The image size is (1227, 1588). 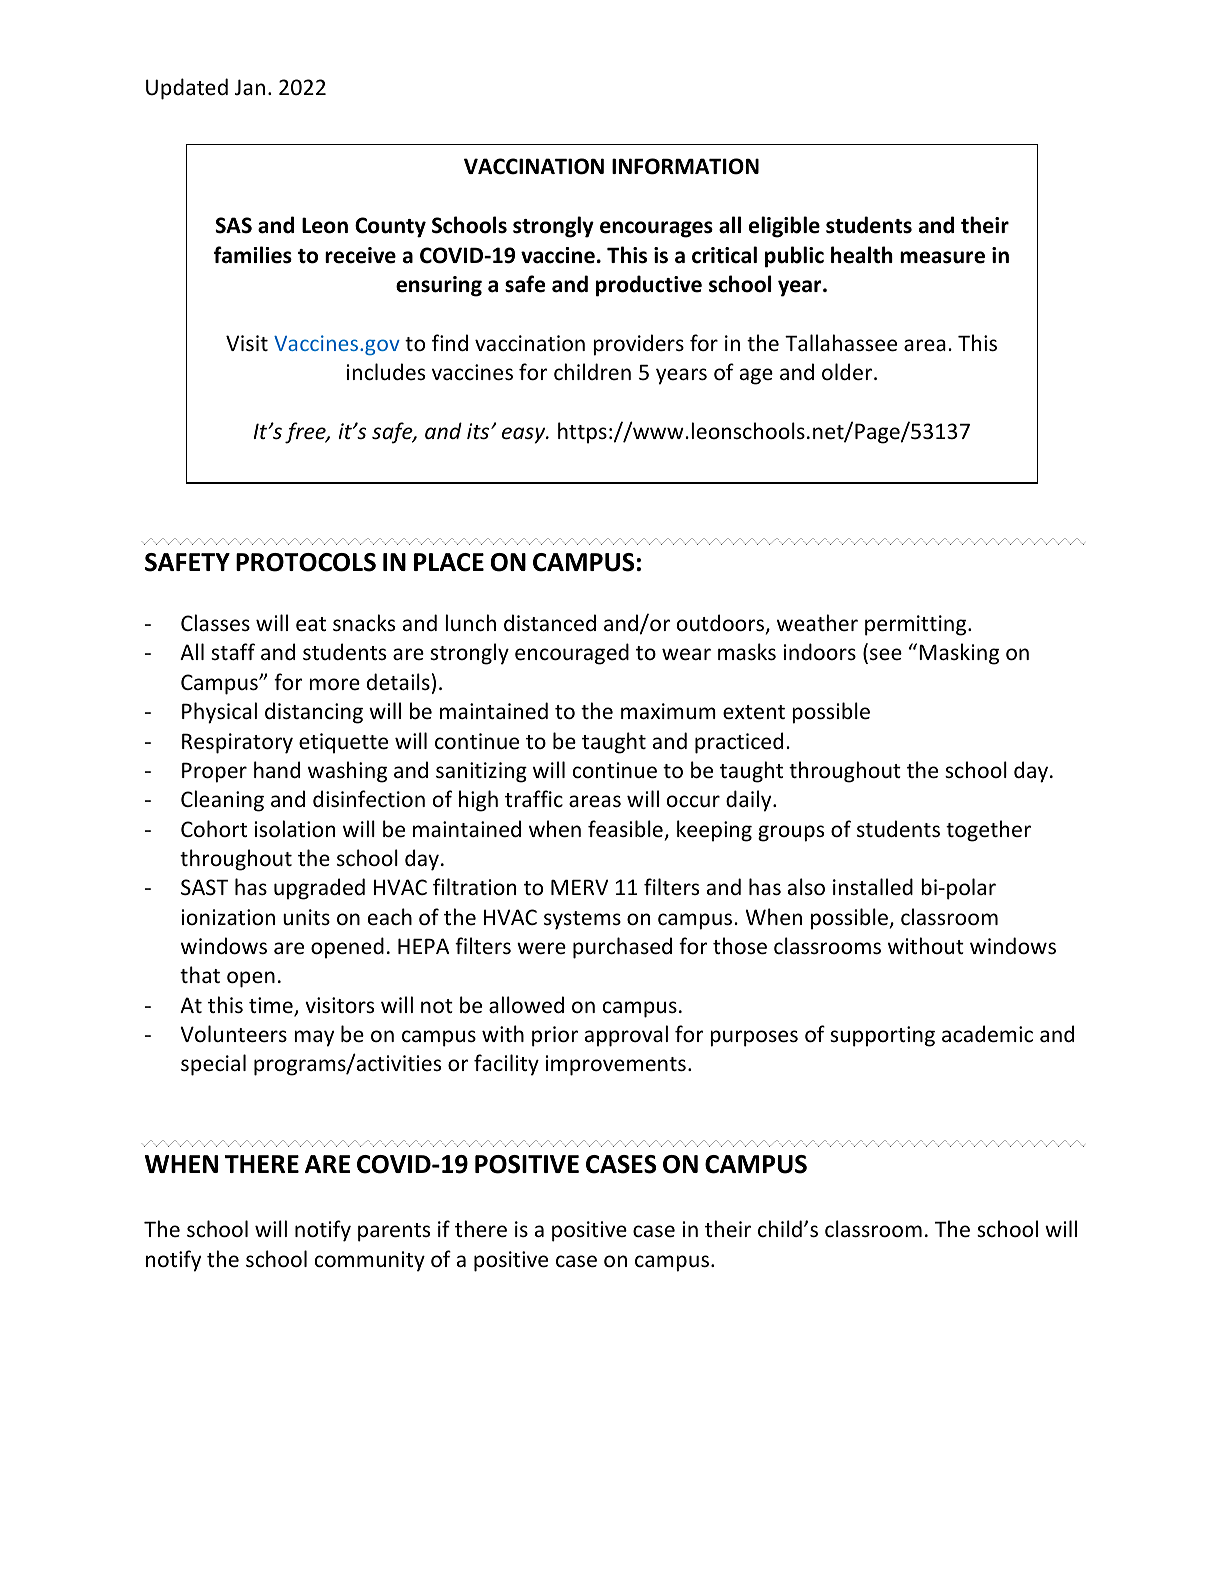 I want to click on installed, so click(x=873, y=886).
